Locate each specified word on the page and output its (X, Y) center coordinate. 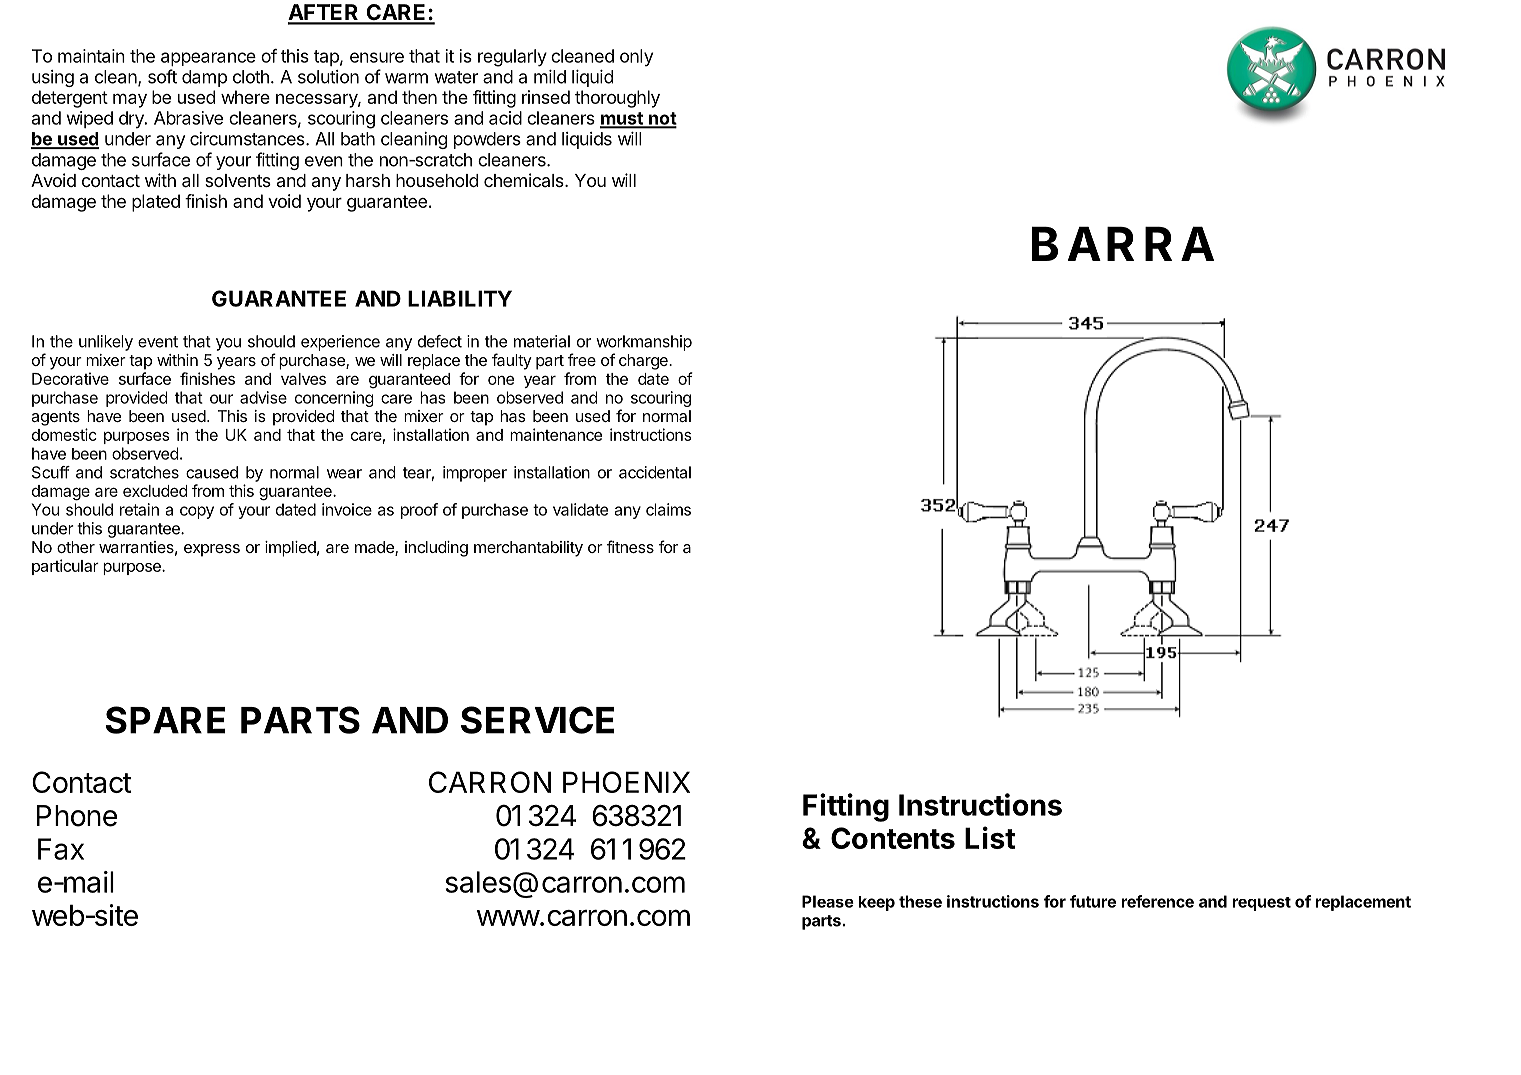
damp (204, 78)
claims (668, 509)
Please (828, 901)
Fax (61, 849)
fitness (630, 546)
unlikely (106, 343)
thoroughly (617, 99)
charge (644, 362)
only (636, 57)
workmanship (644, 343)
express (212, 550)
